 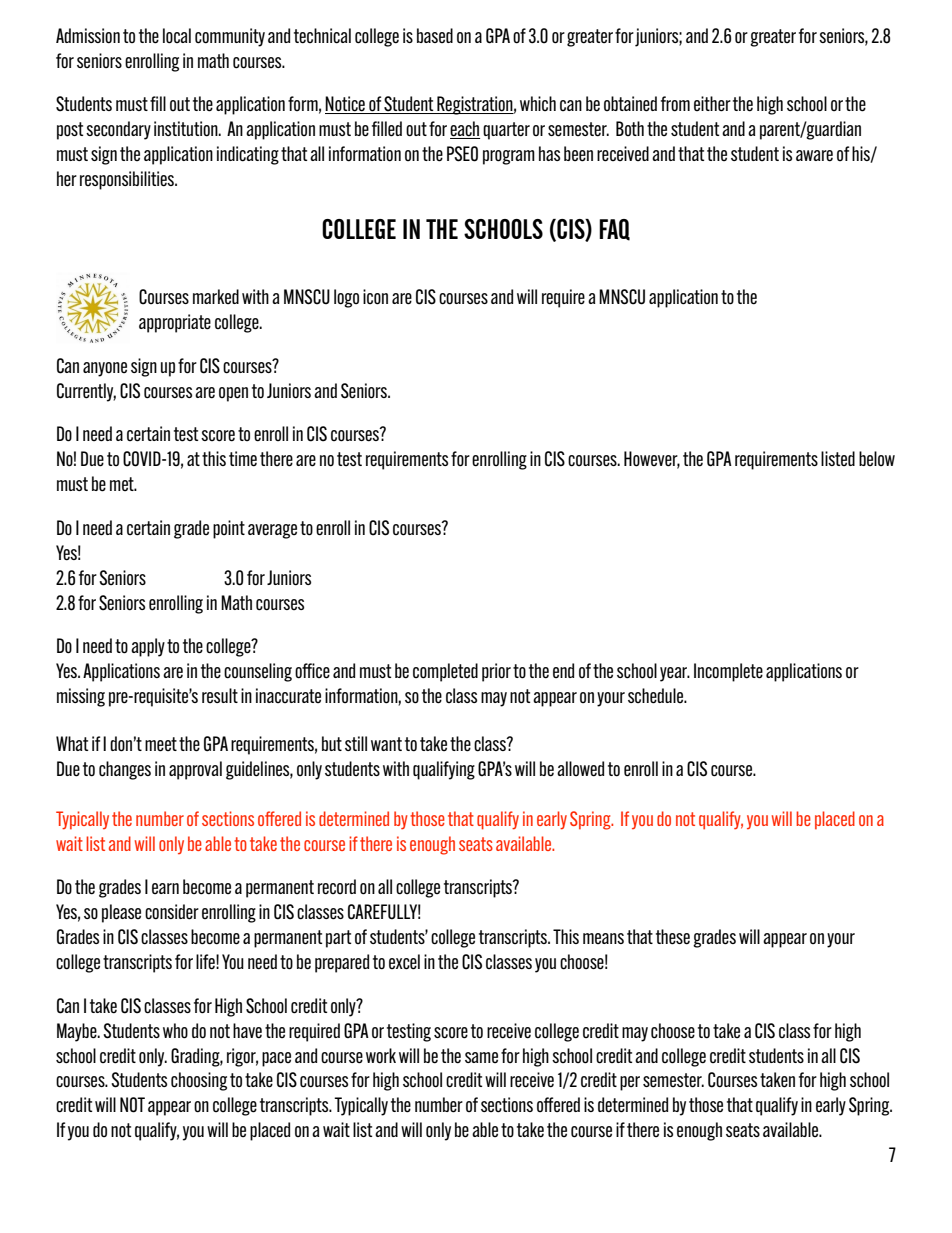 I want to click on open, so click(x=233, y=394).
